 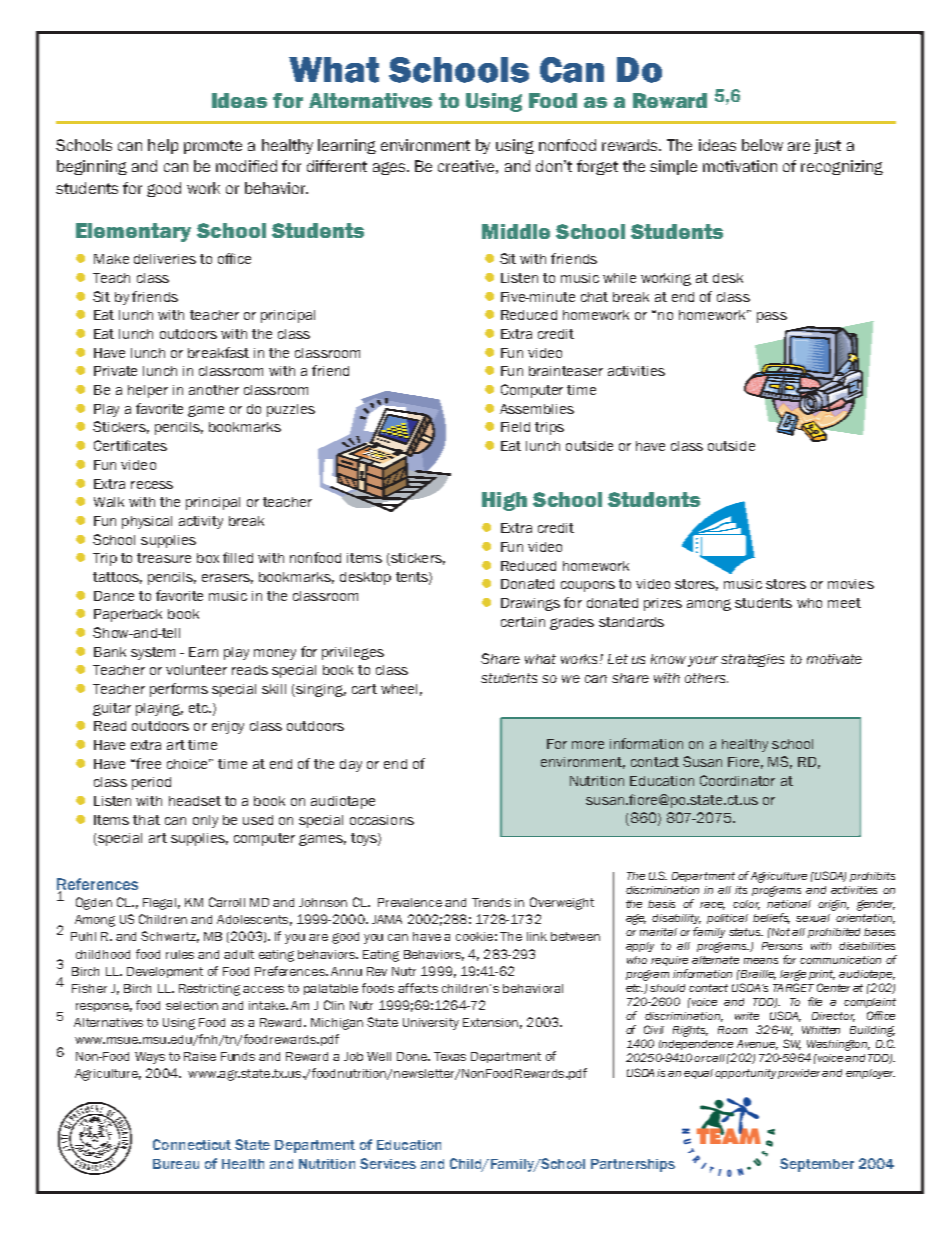 I want to click on Middle, so click(x=516, y=231).
